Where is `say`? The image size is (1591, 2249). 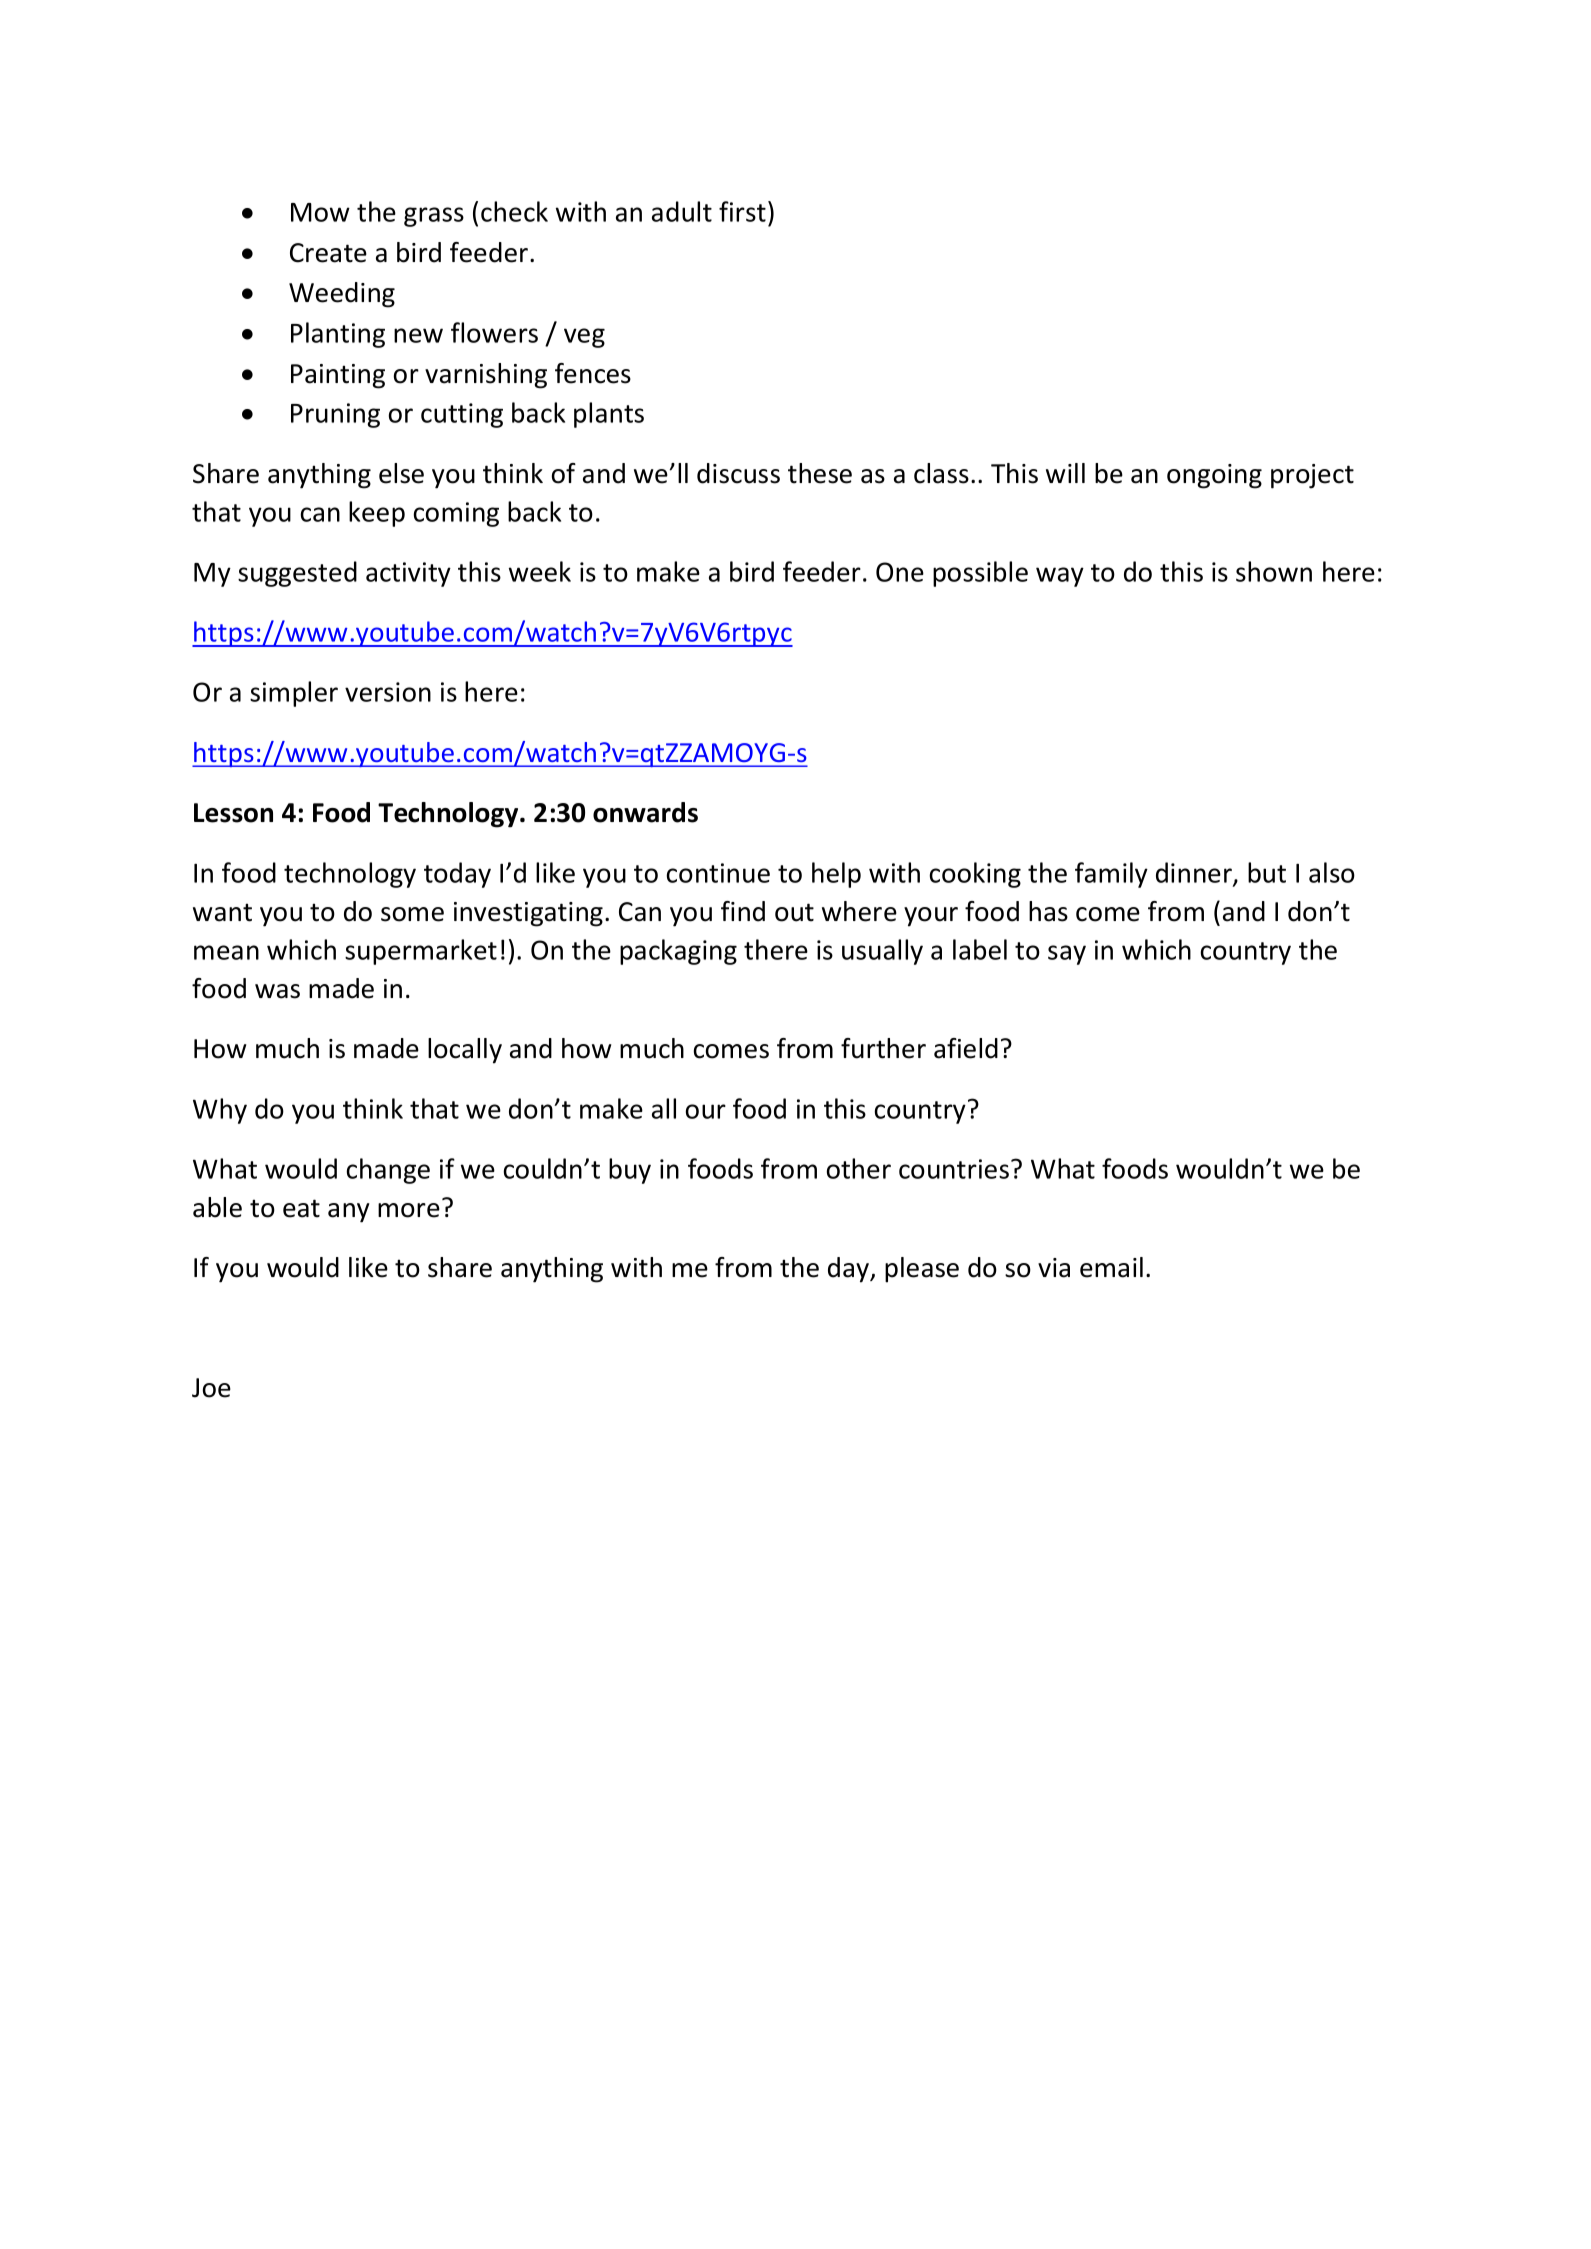
say is located at coordinates (1067, 955).
